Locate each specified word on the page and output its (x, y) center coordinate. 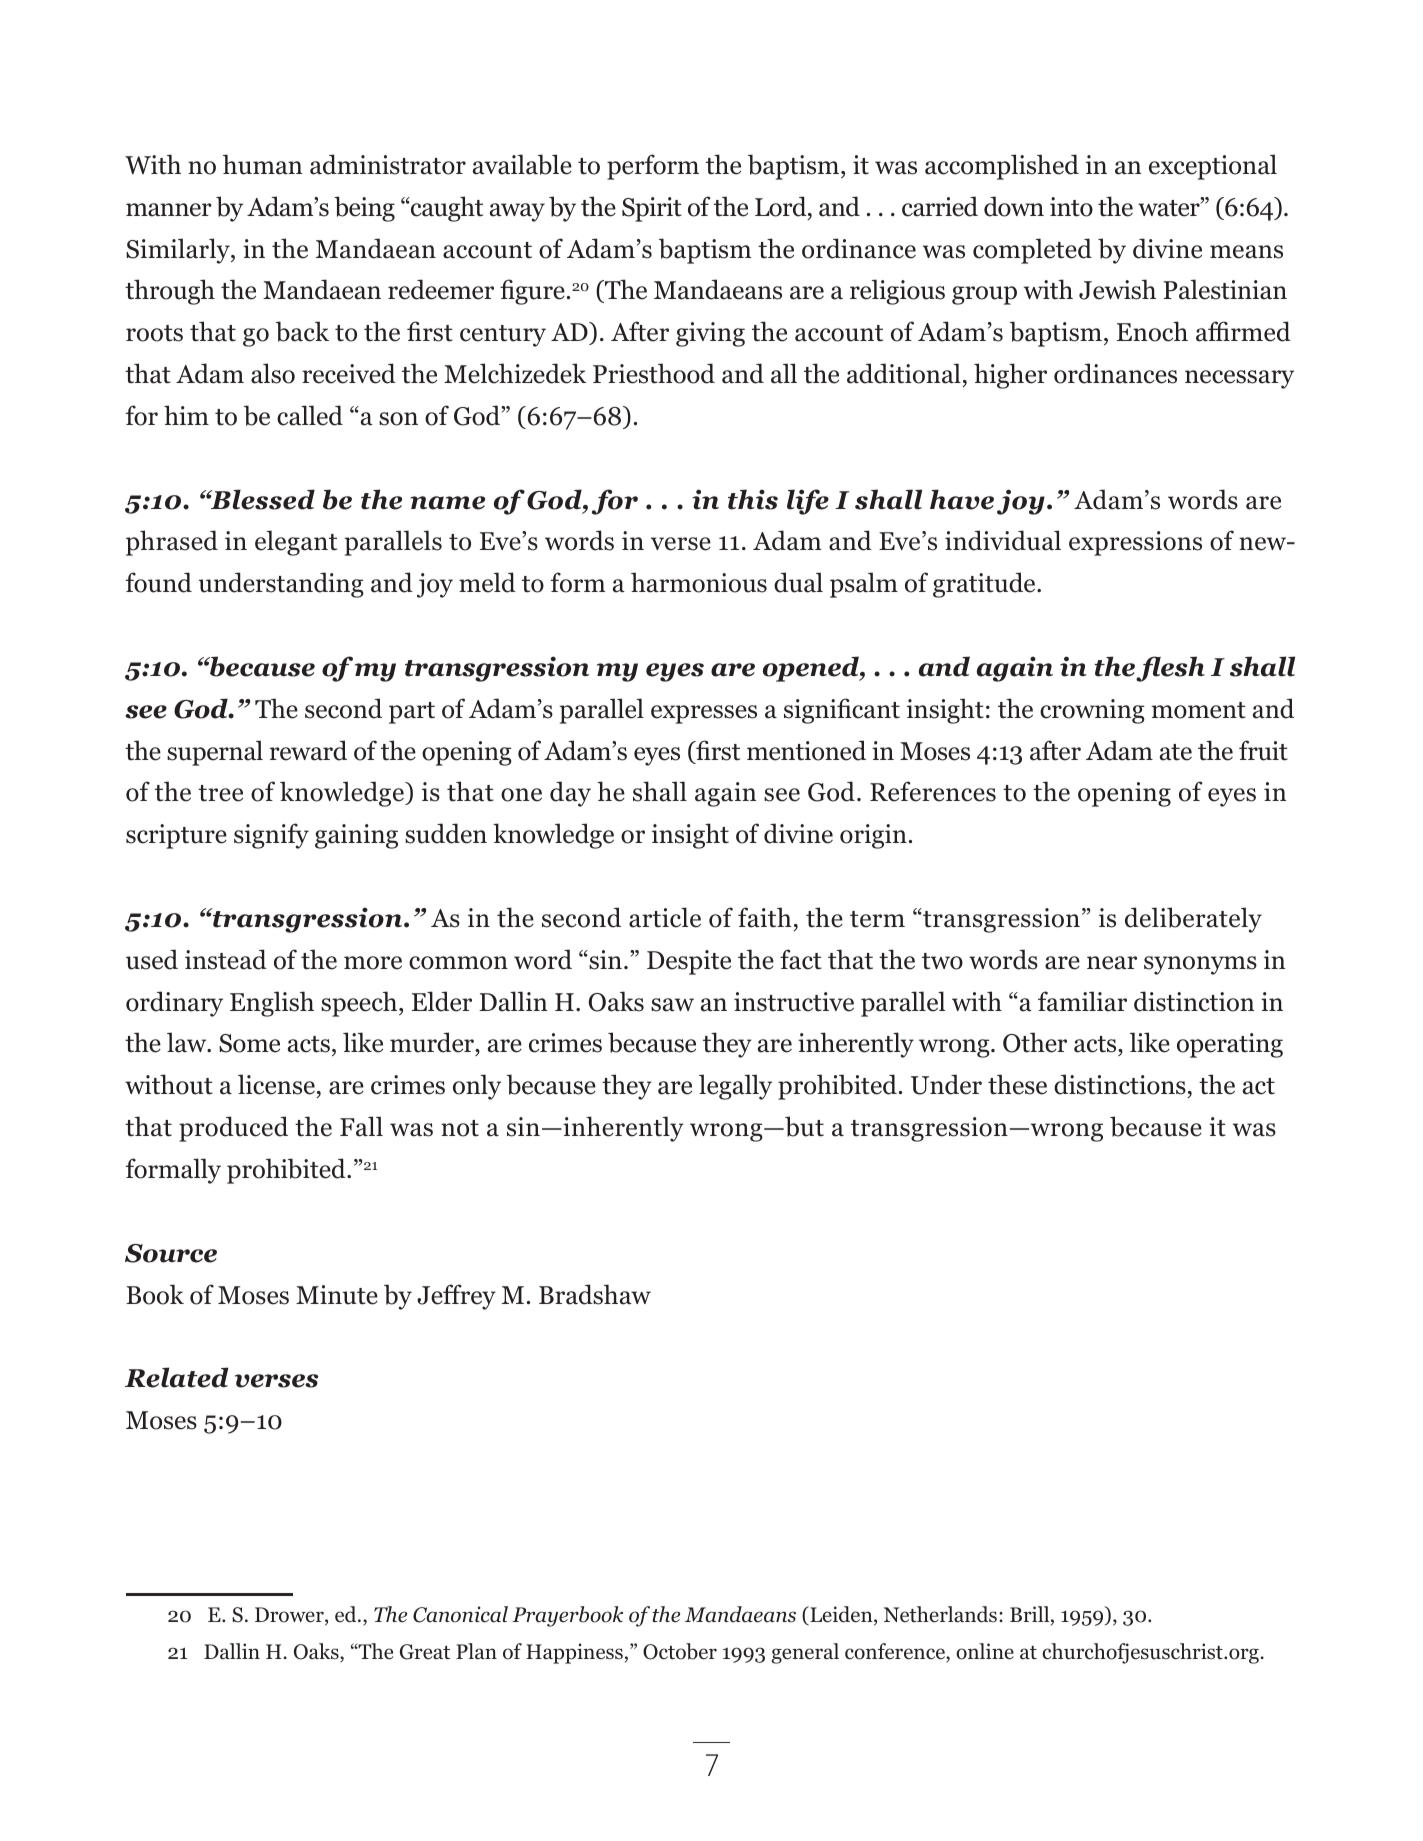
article (665, 917)
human (262, 164)
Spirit (652, 209)
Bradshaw (595, 1294)
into (1071, 207)
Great (425, 1652)
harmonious (699, 582)
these (1017, 1084)
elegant (296, 543)
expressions (1135, 543)
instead (226, 959)
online (985, 1651)
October (680, 1651)
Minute (337, 1295)
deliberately (1193, 920)
